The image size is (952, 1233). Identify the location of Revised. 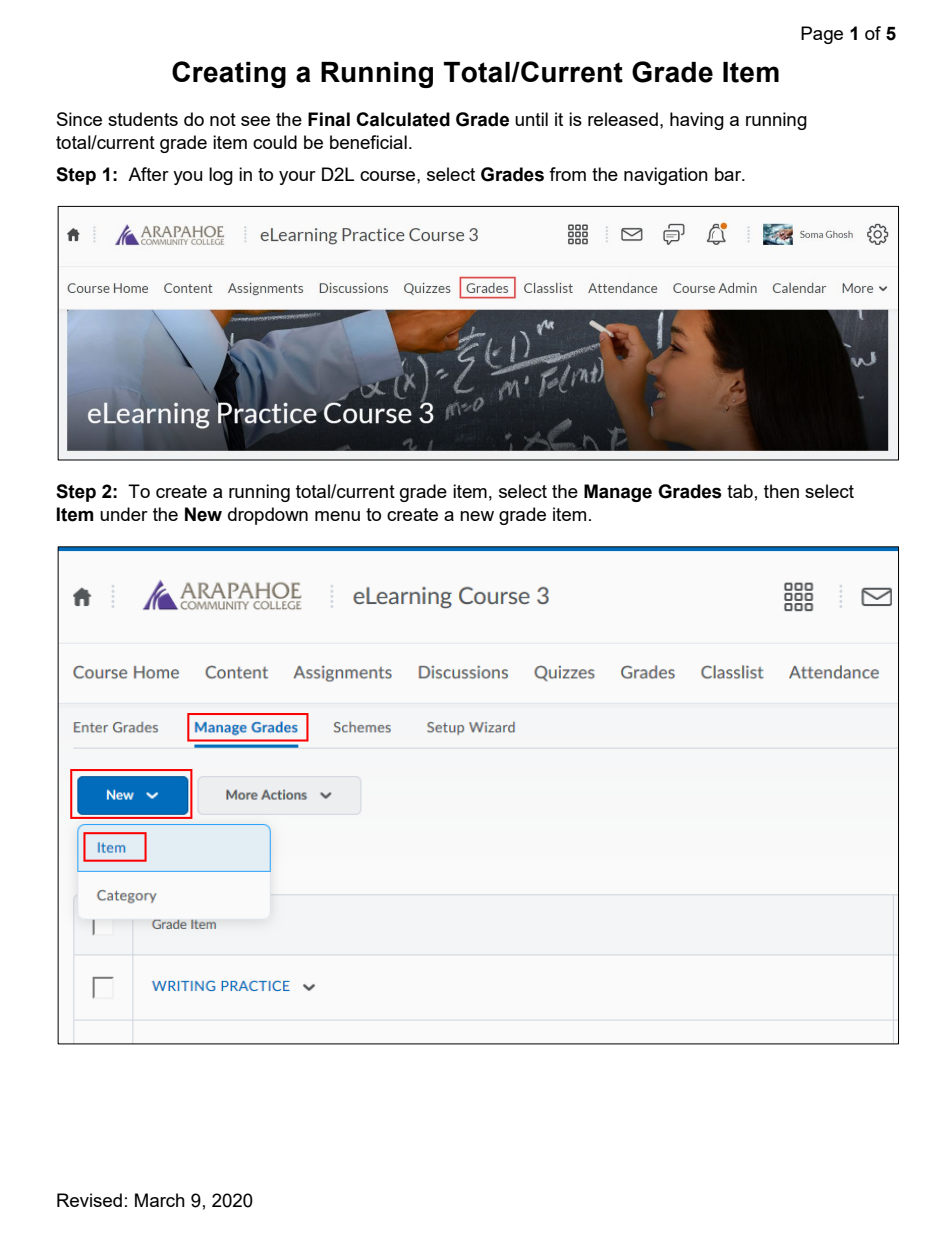
(89, 1200).
